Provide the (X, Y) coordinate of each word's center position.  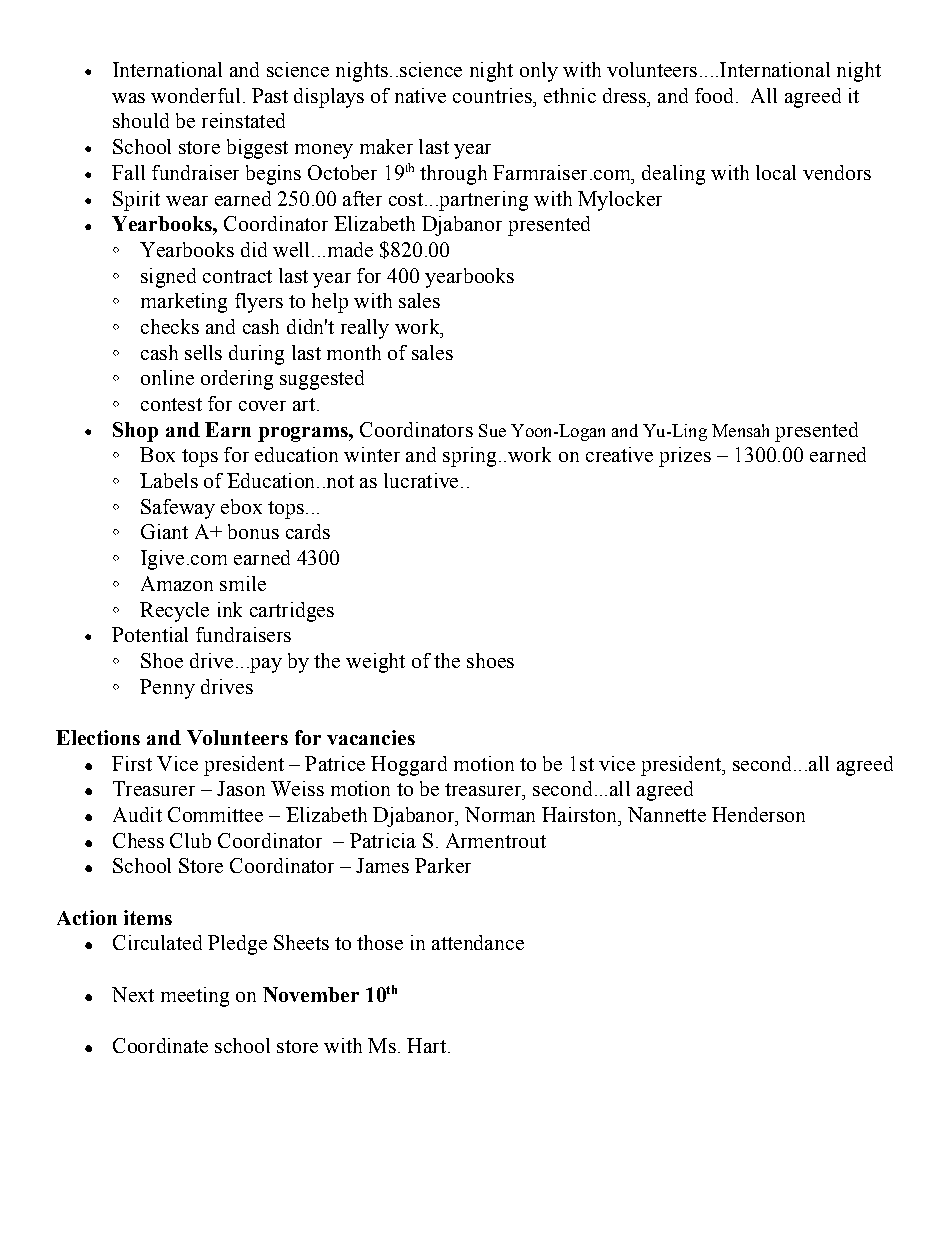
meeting (195, 997)
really (365, 329)
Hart (426, 1045)
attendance (478, 942)
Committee (215, 814)
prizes (685, 457)
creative (619, 454)
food (716, 95)
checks (170, 326)
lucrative (421, 480)
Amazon (177, 583)
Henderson (758, 814)
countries (493, 95)
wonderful (195, 95)
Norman (500, 814)
